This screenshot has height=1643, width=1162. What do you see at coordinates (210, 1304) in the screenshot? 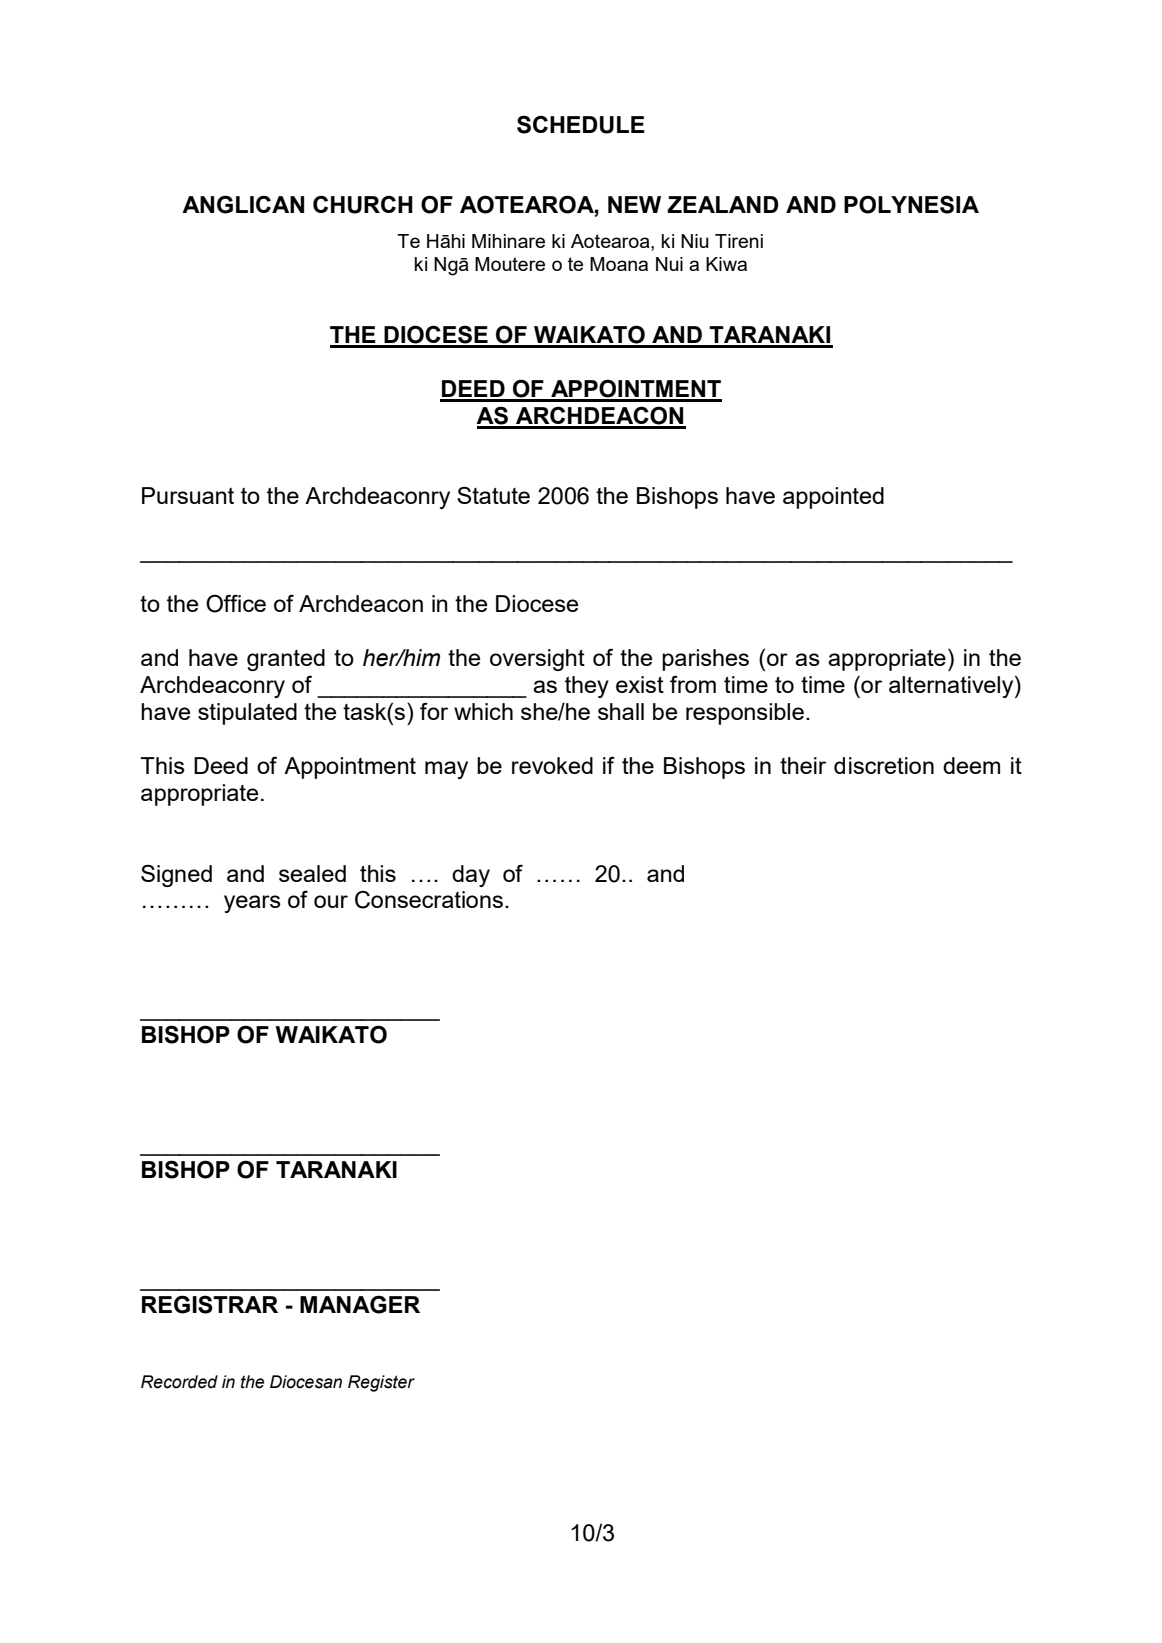
I see `REGISTRAR` at bounding box center [210, 1304].
